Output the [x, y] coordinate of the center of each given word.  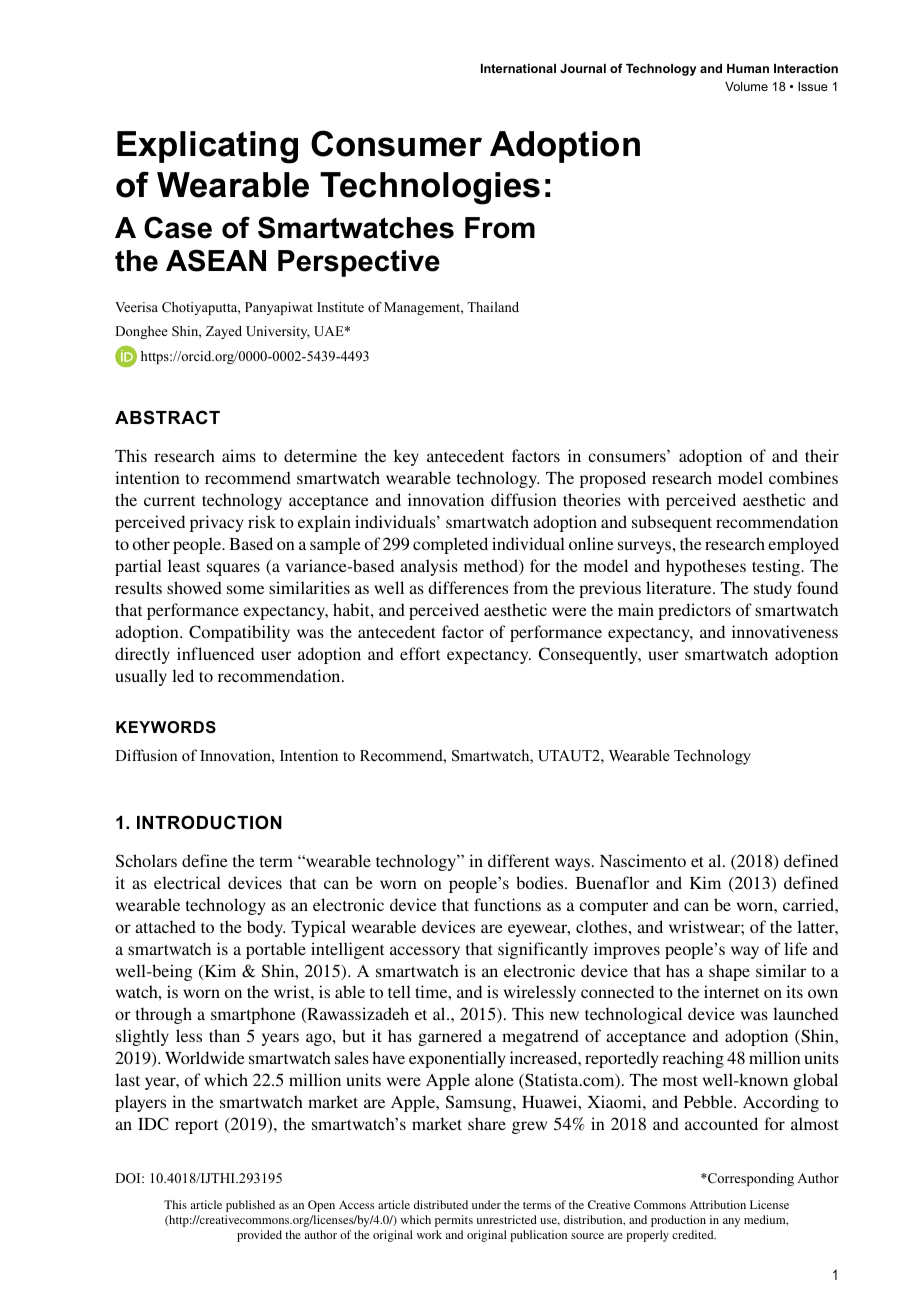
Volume [746, 86]
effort [420, 653]
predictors [694, 611]
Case [178, 227]
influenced [215, 653]
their [822, 455]
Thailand [493, 307]
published [250, 1206]
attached [165, 926]
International [518, 68]
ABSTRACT [167, 417]
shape [729, 972]
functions [507, 904]
